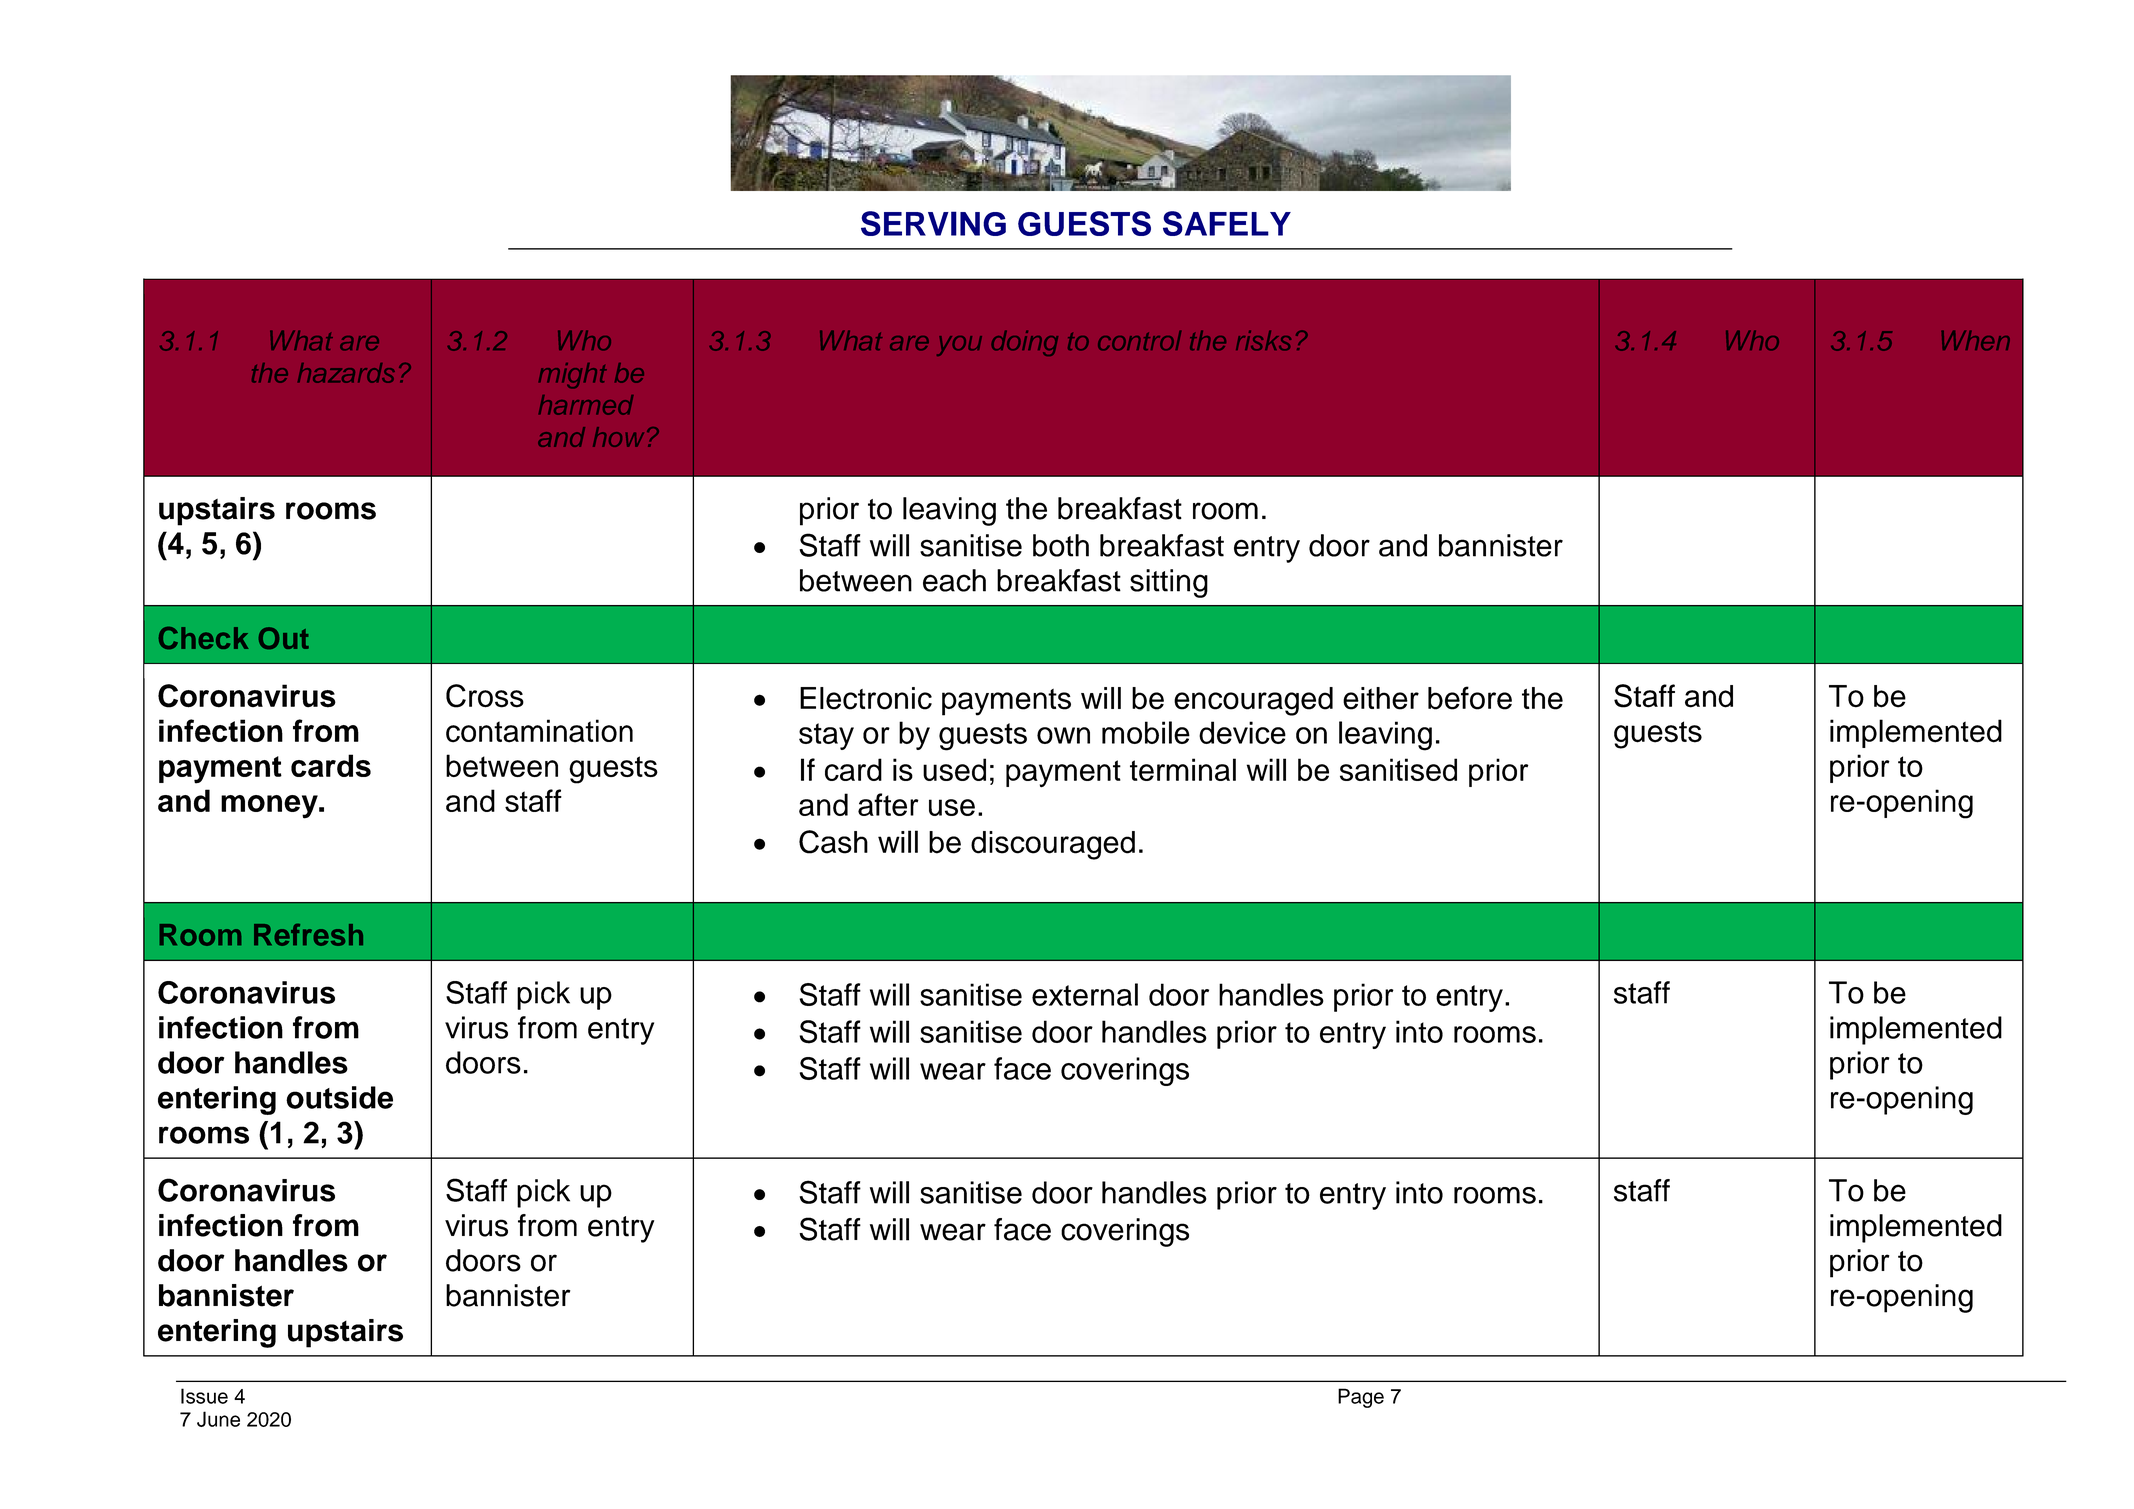  Describe the element at coordinates (204, 1396) in the screenshot. I see `Issue` at that location.
